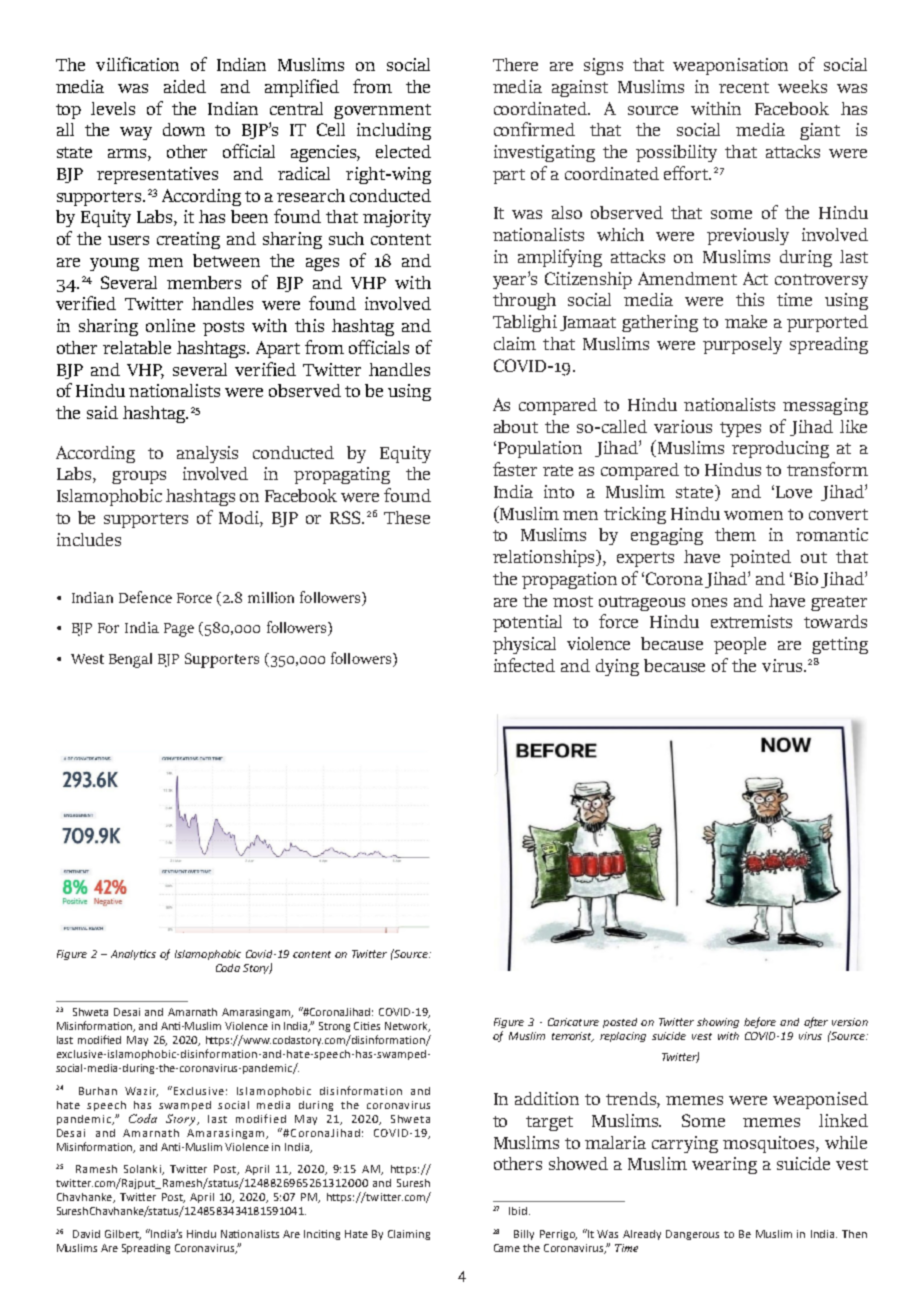  What do you see at coordinates (740, 645) in the screenshot?
I see `people` at bounding box center [740, 645].
